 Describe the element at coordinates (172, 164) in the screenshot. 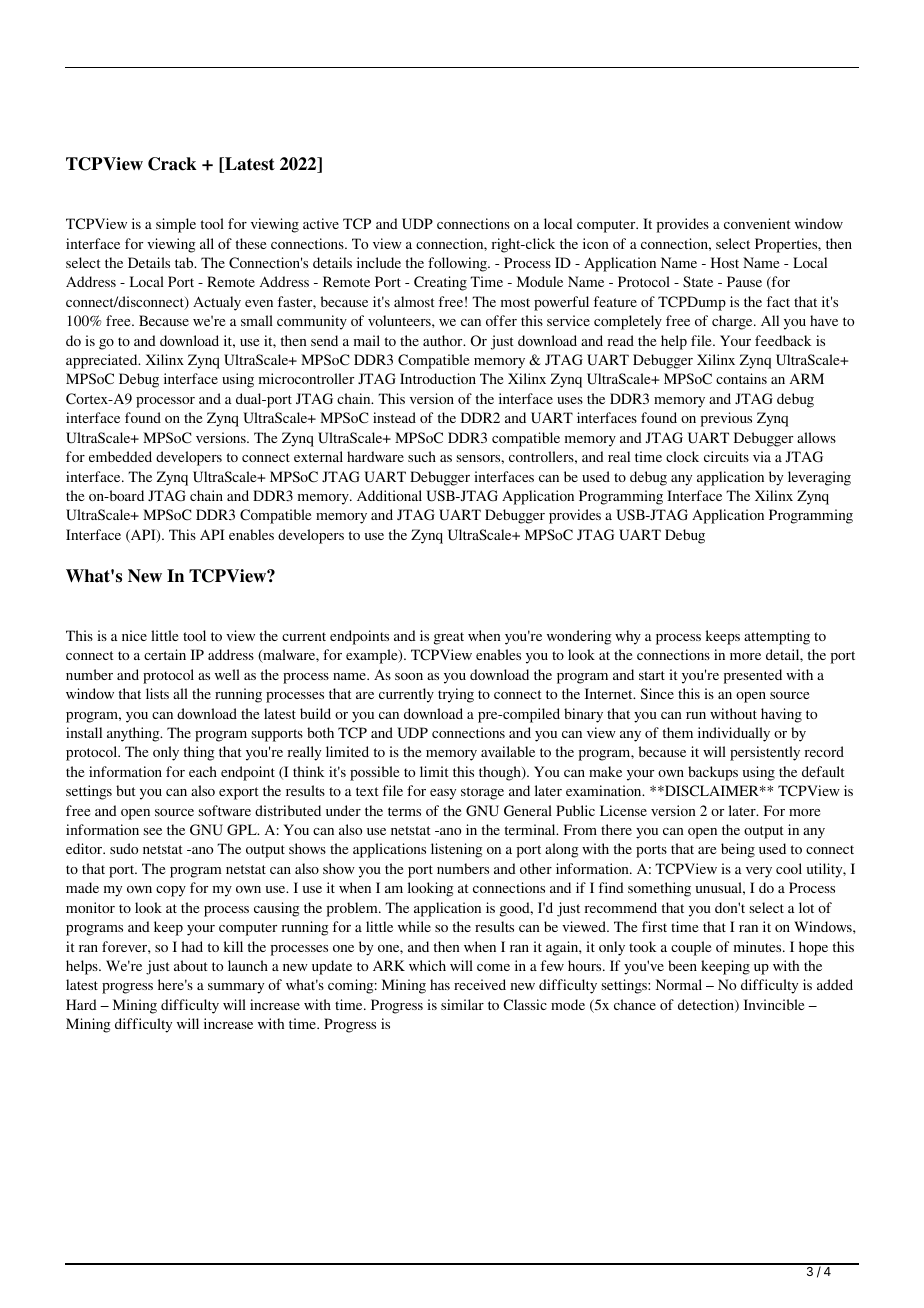

I see `Crack` at that location.
